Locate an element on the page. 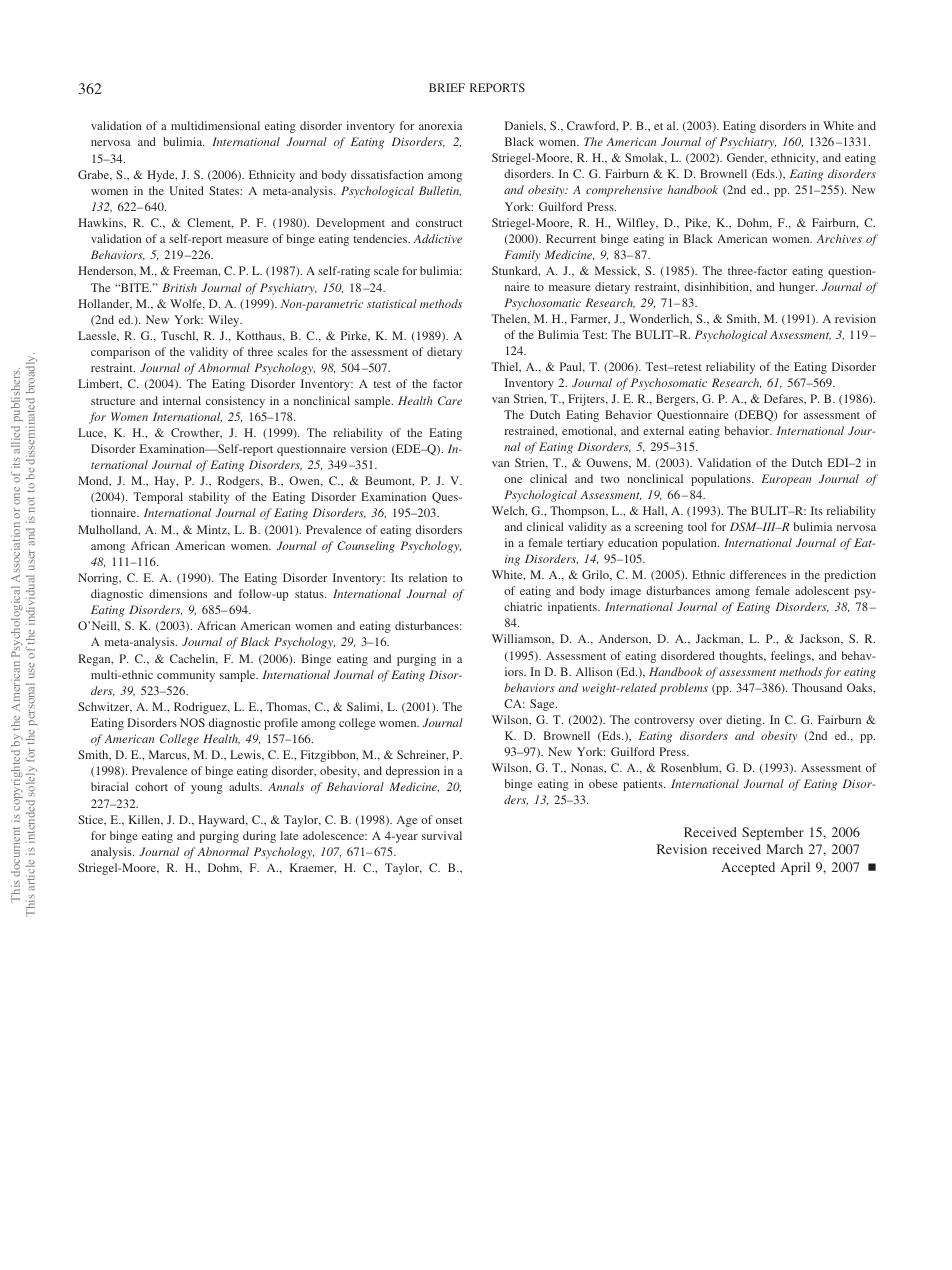  during is located at coordinates (259, 837).
